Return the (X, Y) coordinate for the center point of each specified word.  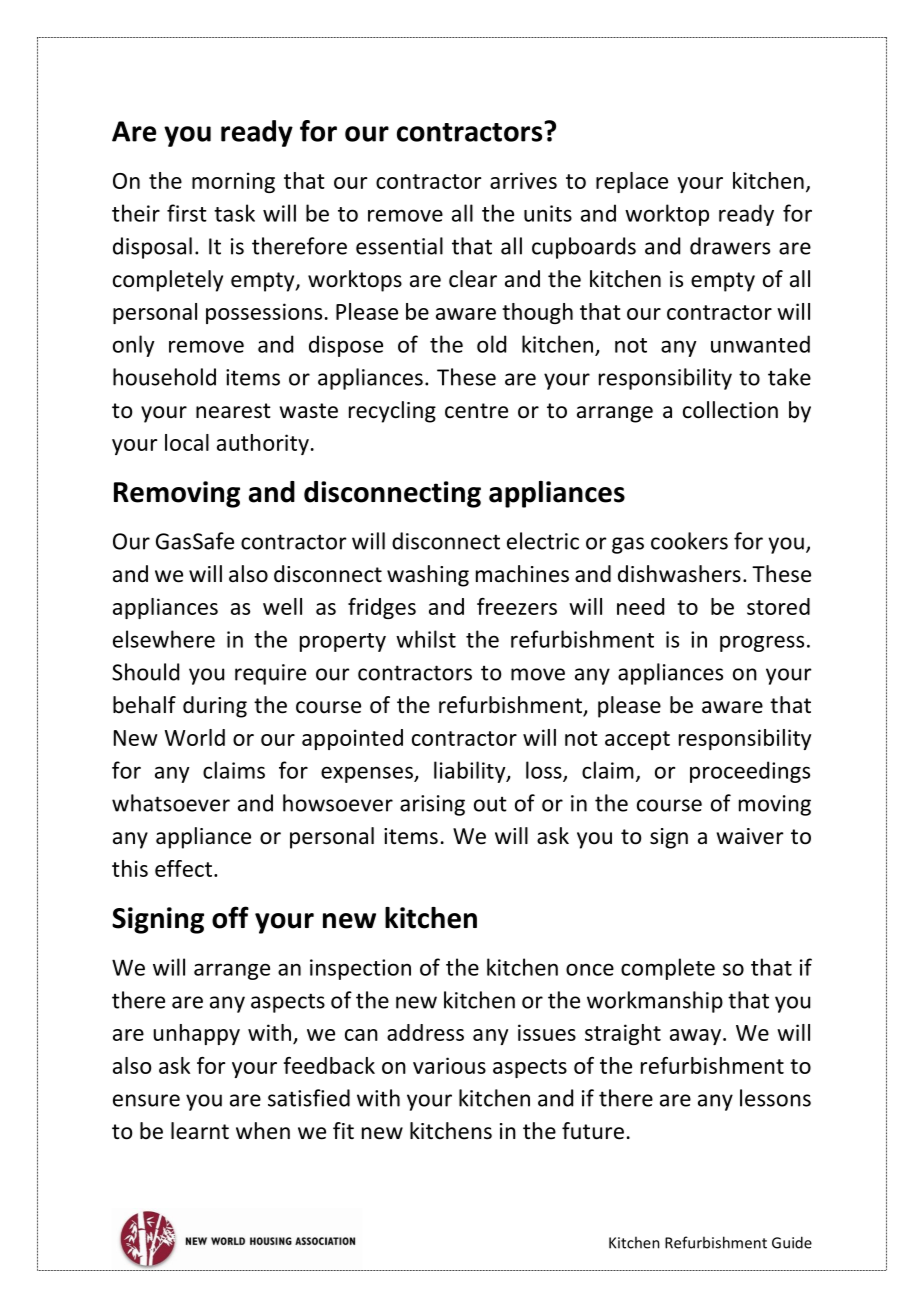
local (187, 442)
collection (730, 410)
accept (637, 740)
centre (476, 411)
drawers (730, 246)
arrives (523, 180)
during (215, 707)
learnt (200, 1131)
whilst (426, 639)
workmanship (655, 1002)
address (425, 1032)
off (230, 917)
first (187, 213)
